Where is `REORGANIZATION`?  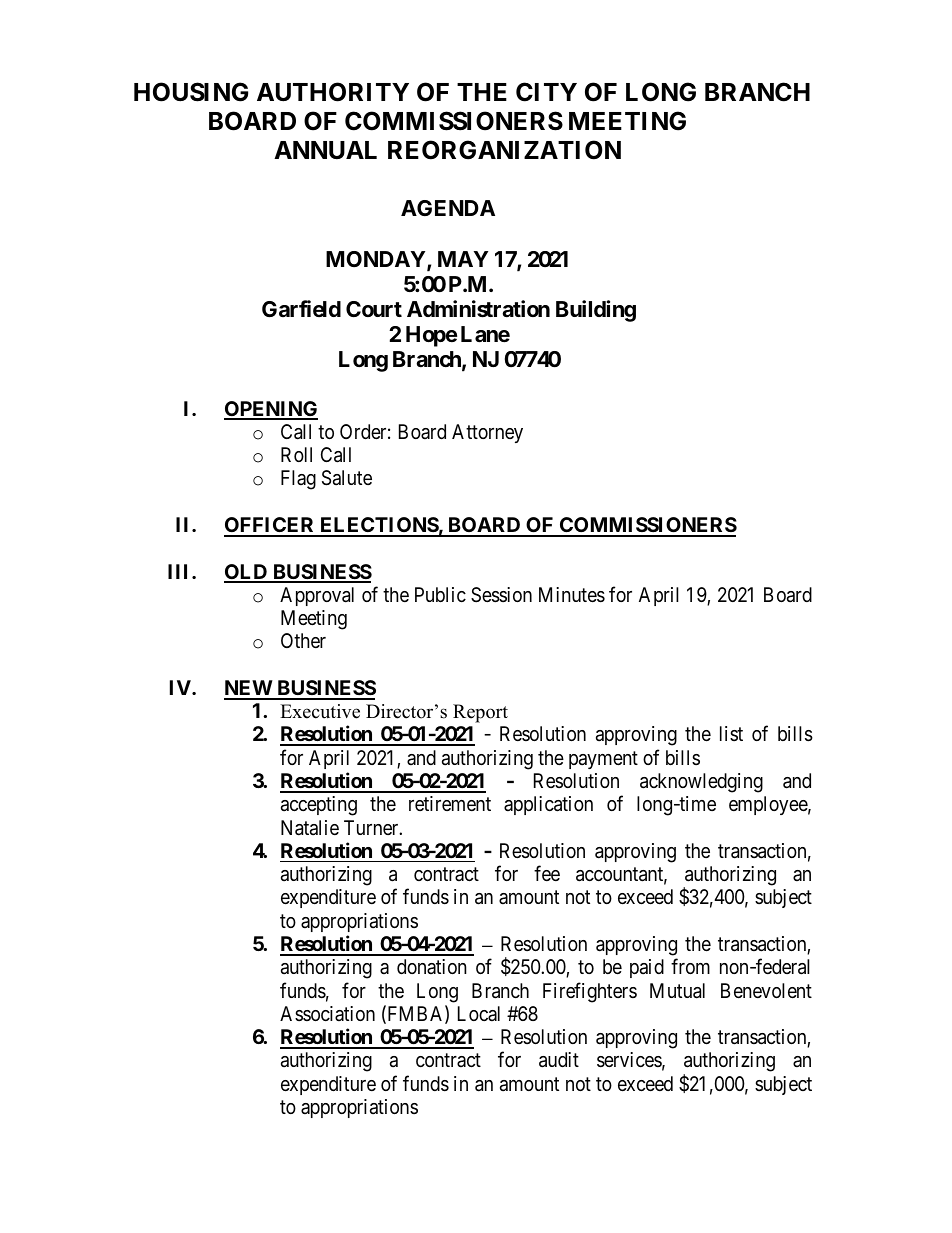 REORGANIZATION is located at coordinates (504, 150).
